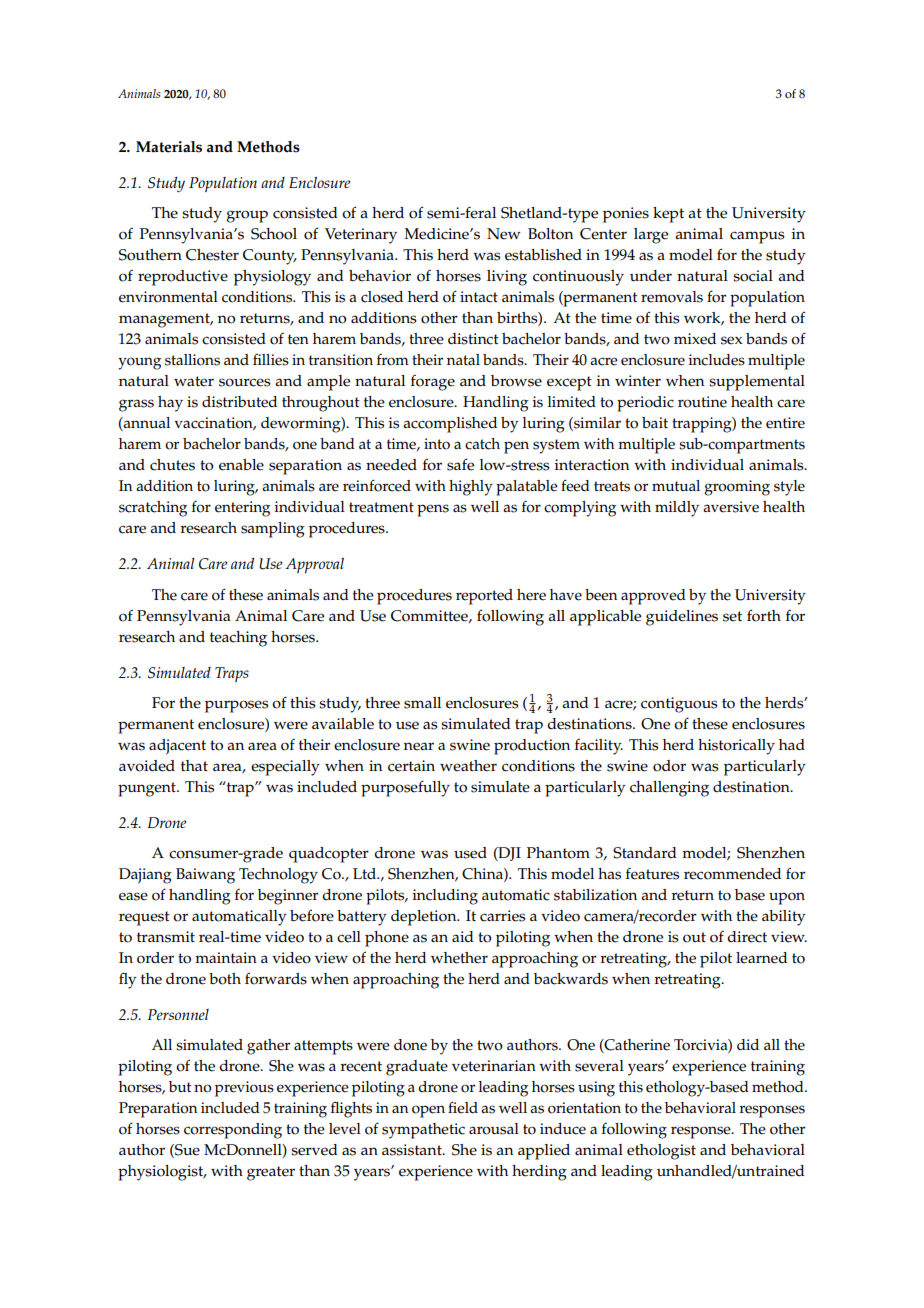 The width and height of the page is (924, 1308). Describe the element at coordinates (238, 639) in the page. I see `teaching` at that location.
